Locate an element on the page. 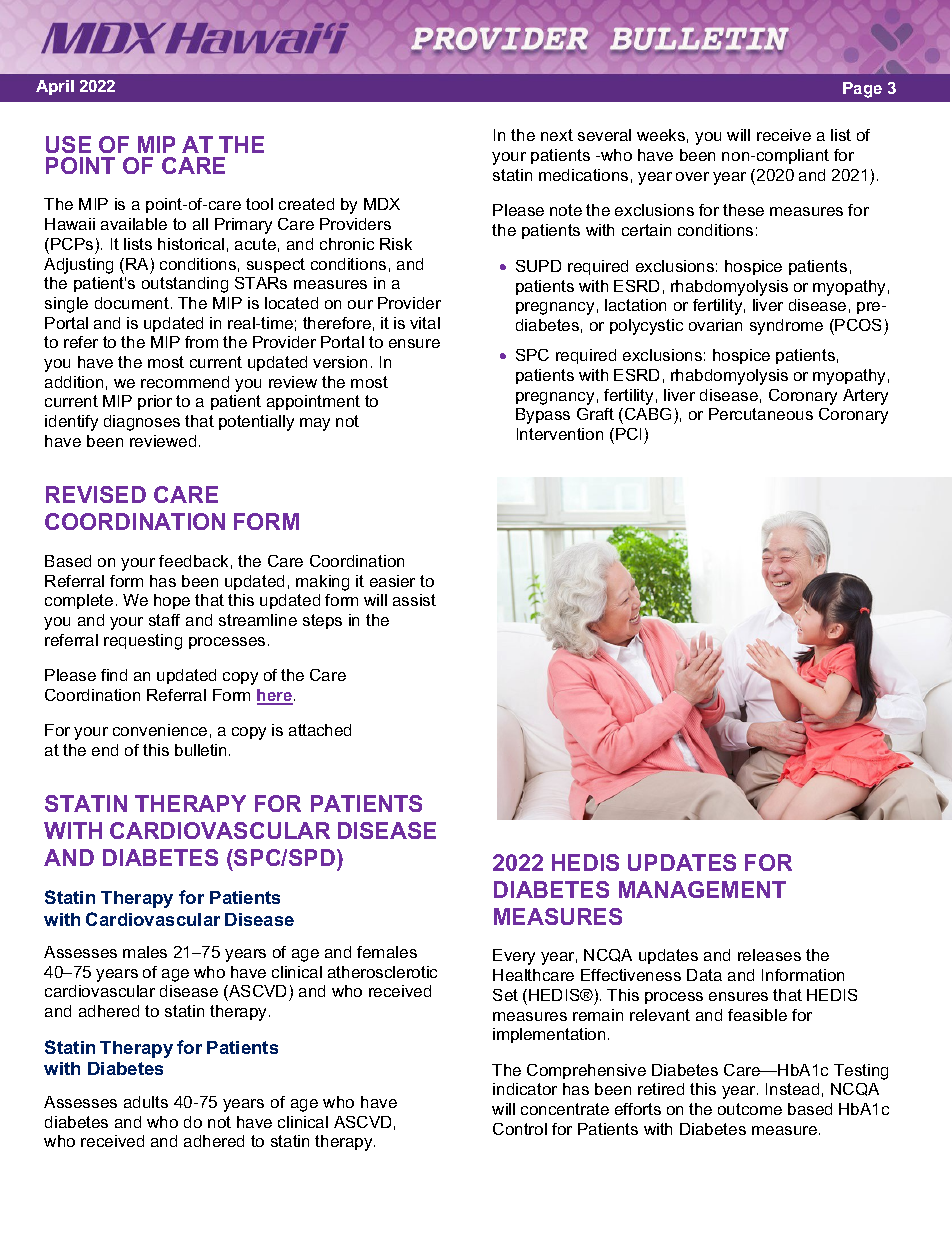  Percutaneous is located at coordinates (761, 414).
